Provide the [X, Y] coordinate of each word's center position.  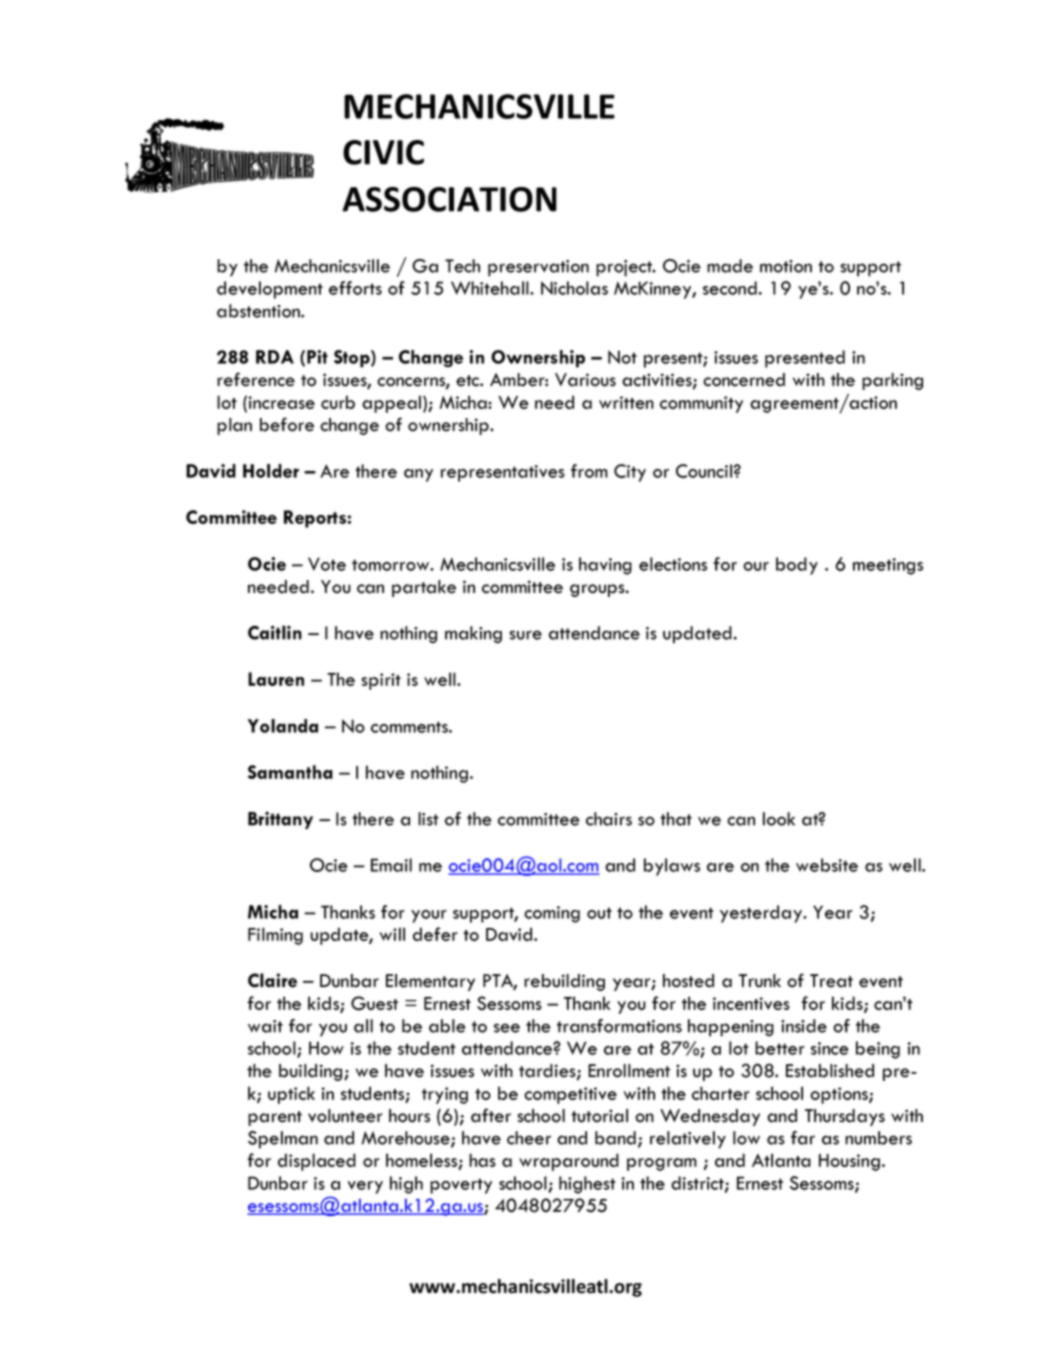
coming [552, 914]
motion [786, 266]
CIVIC [383, 152]
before [287, 424]
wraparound [569, 1162]
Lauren [276, 679]
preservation [538, 268]
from [589, 471]
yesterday [762, 914]
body [797, 566]
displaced [317, 1162]
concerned [744, 380]
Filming [275, 936]
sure [525, 635]
